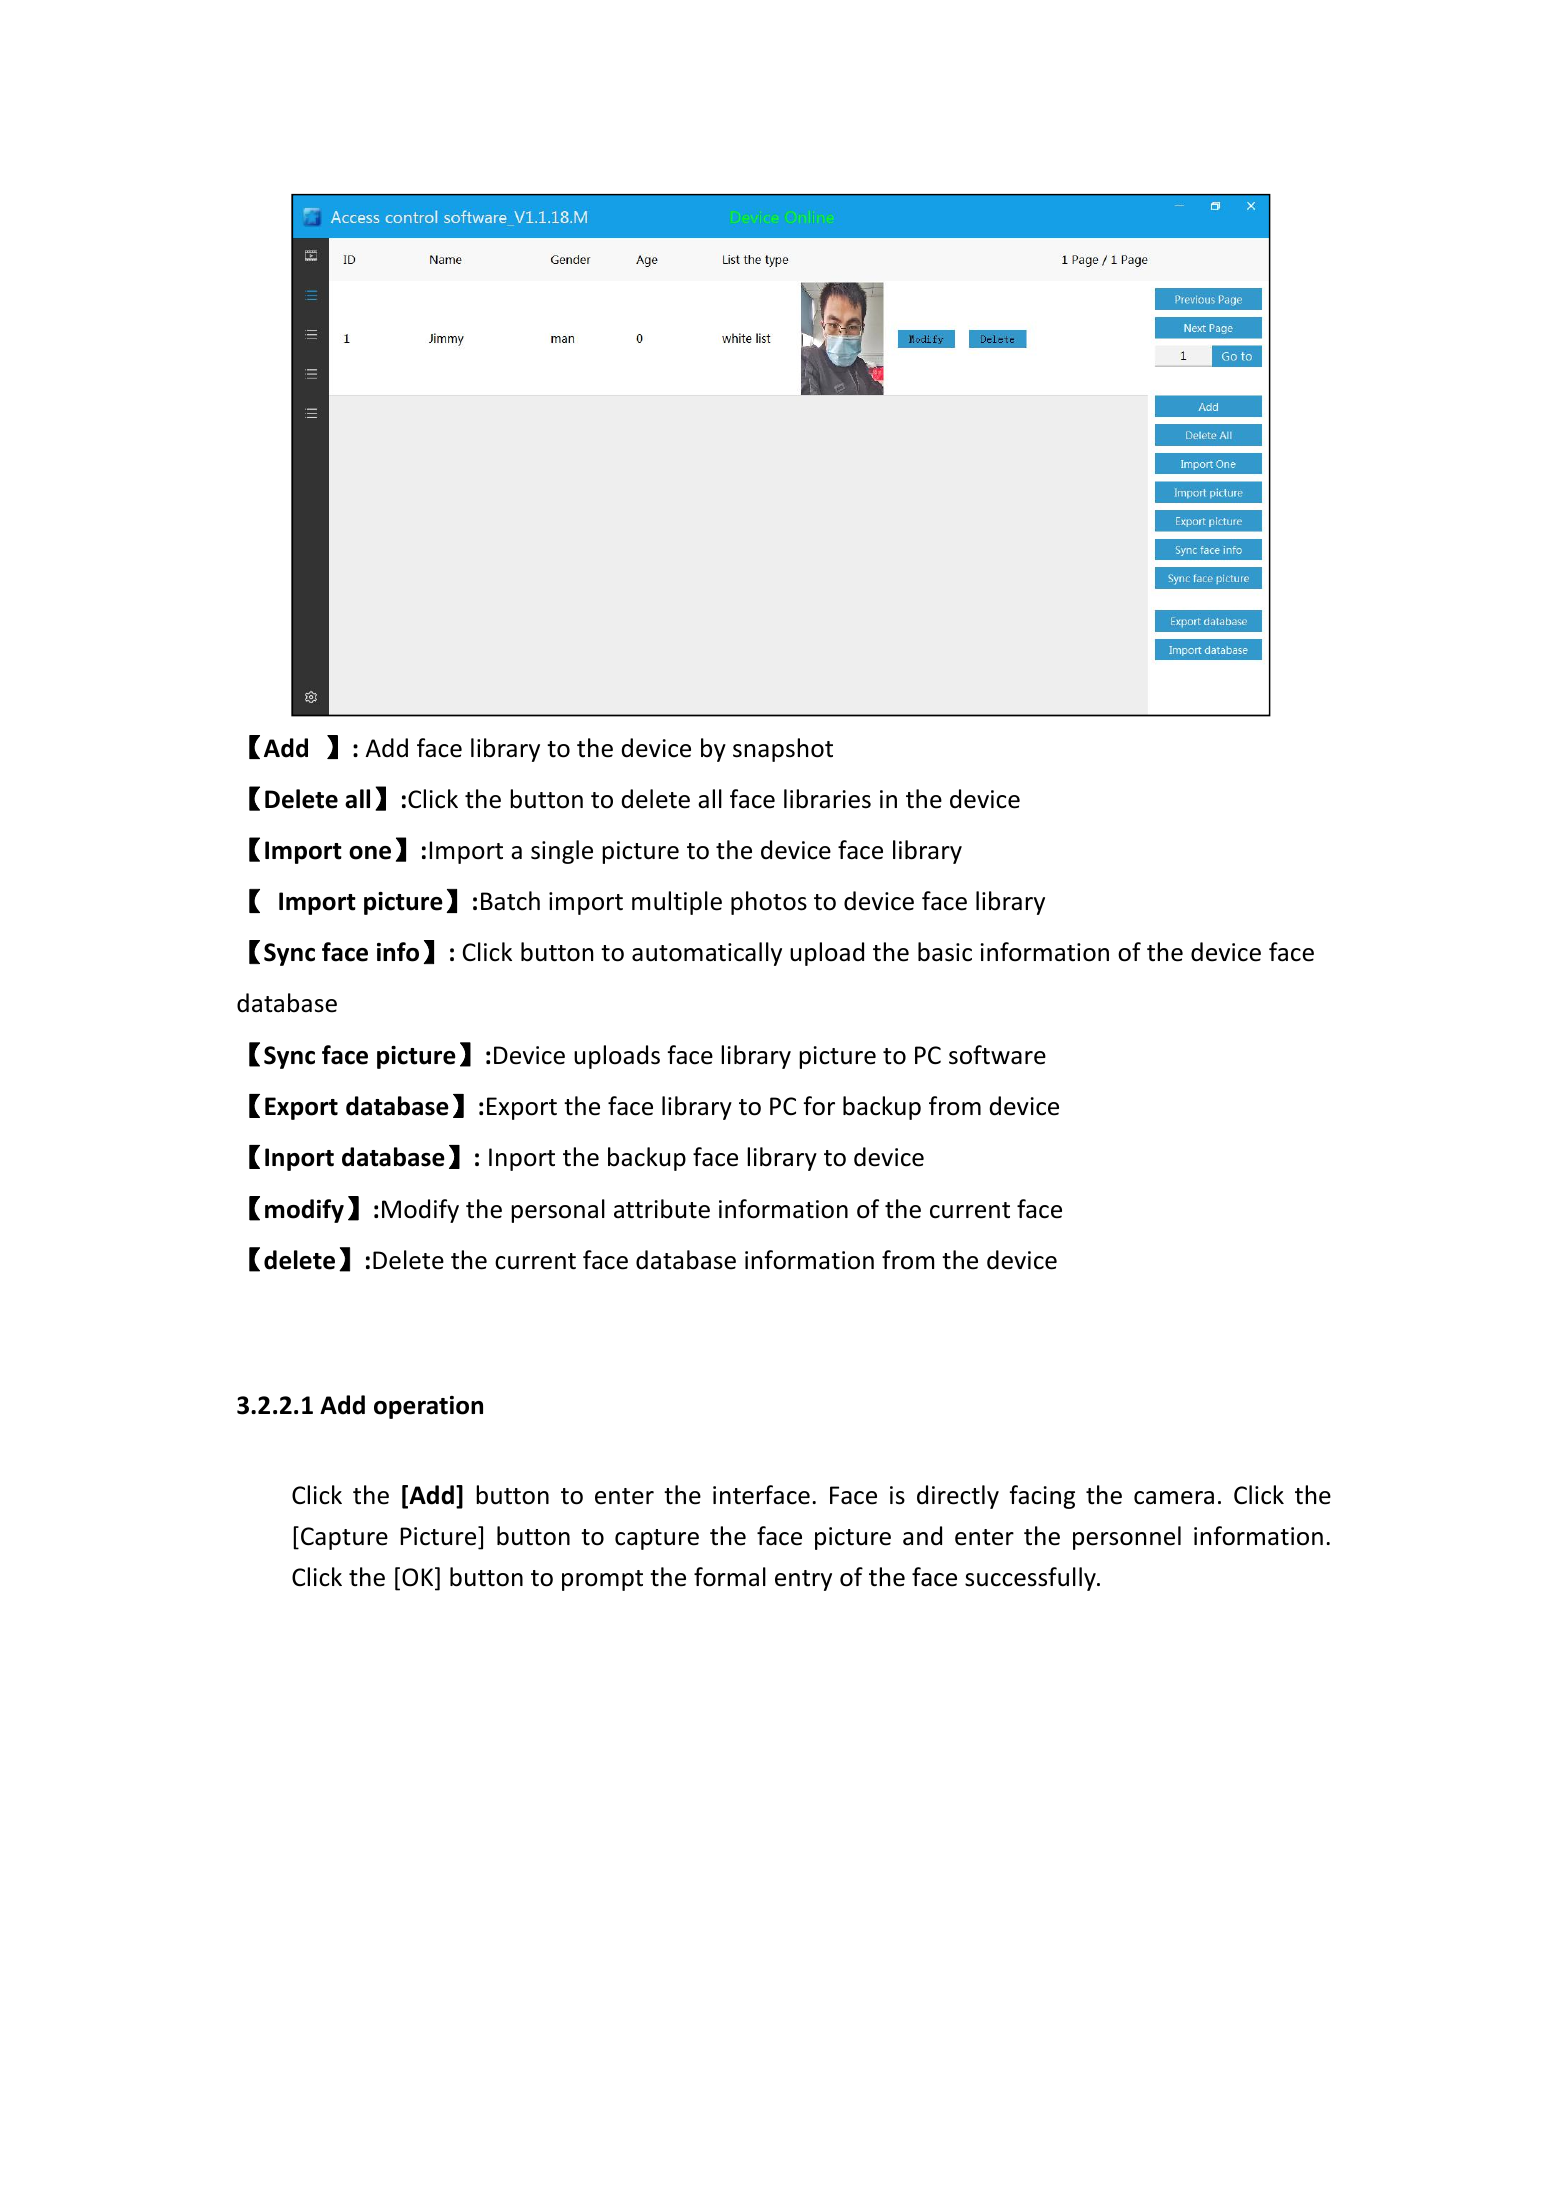 The height and width of the page is (2211, 1563). What do you see at coordinates (945, 952) in the page?
I see `basic` at bounding box center [945, 952].
